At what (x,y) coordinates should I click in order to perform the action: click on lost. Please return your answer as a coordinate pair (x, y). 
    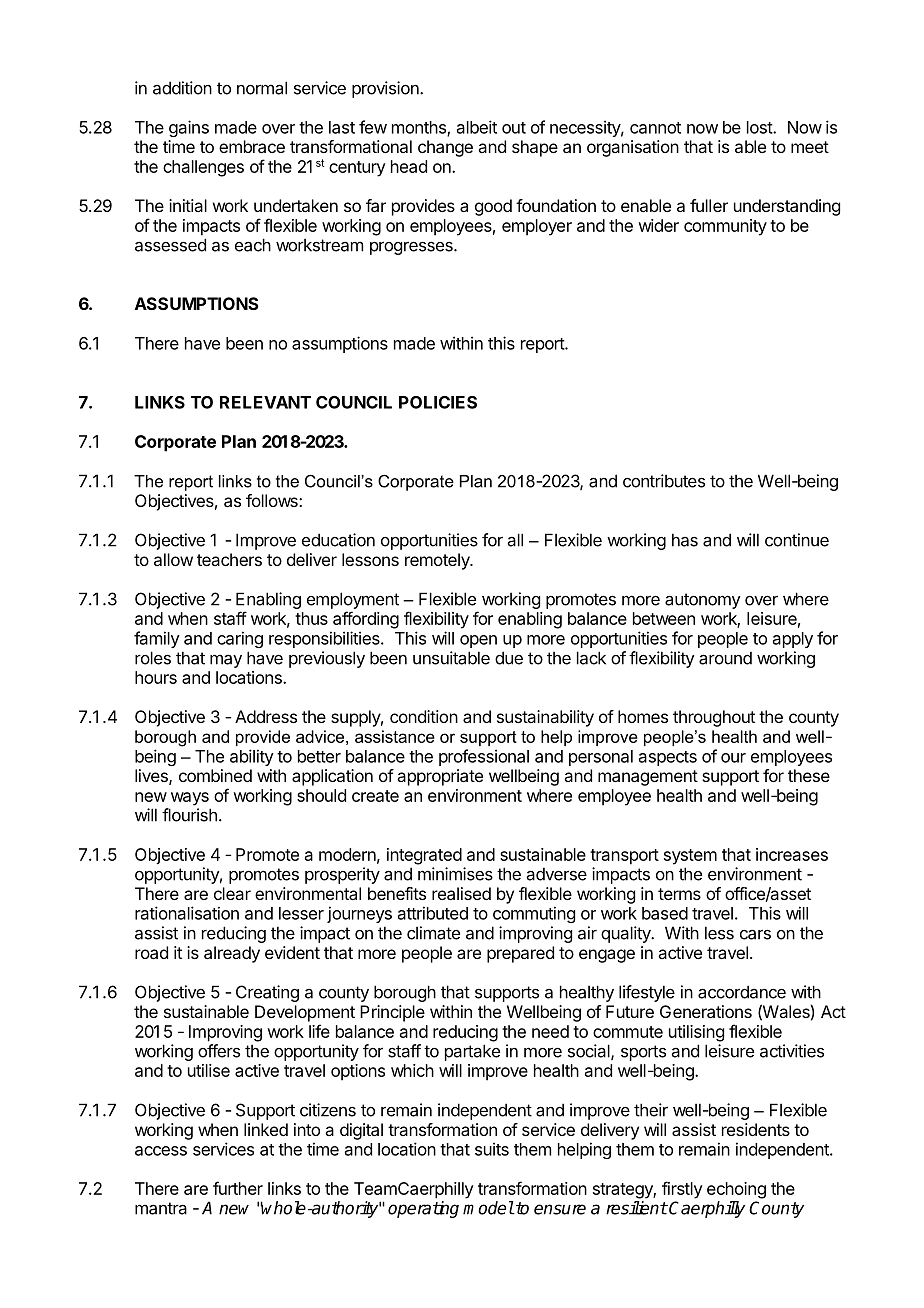
    Looking at the image, I should click on (760, 127).
